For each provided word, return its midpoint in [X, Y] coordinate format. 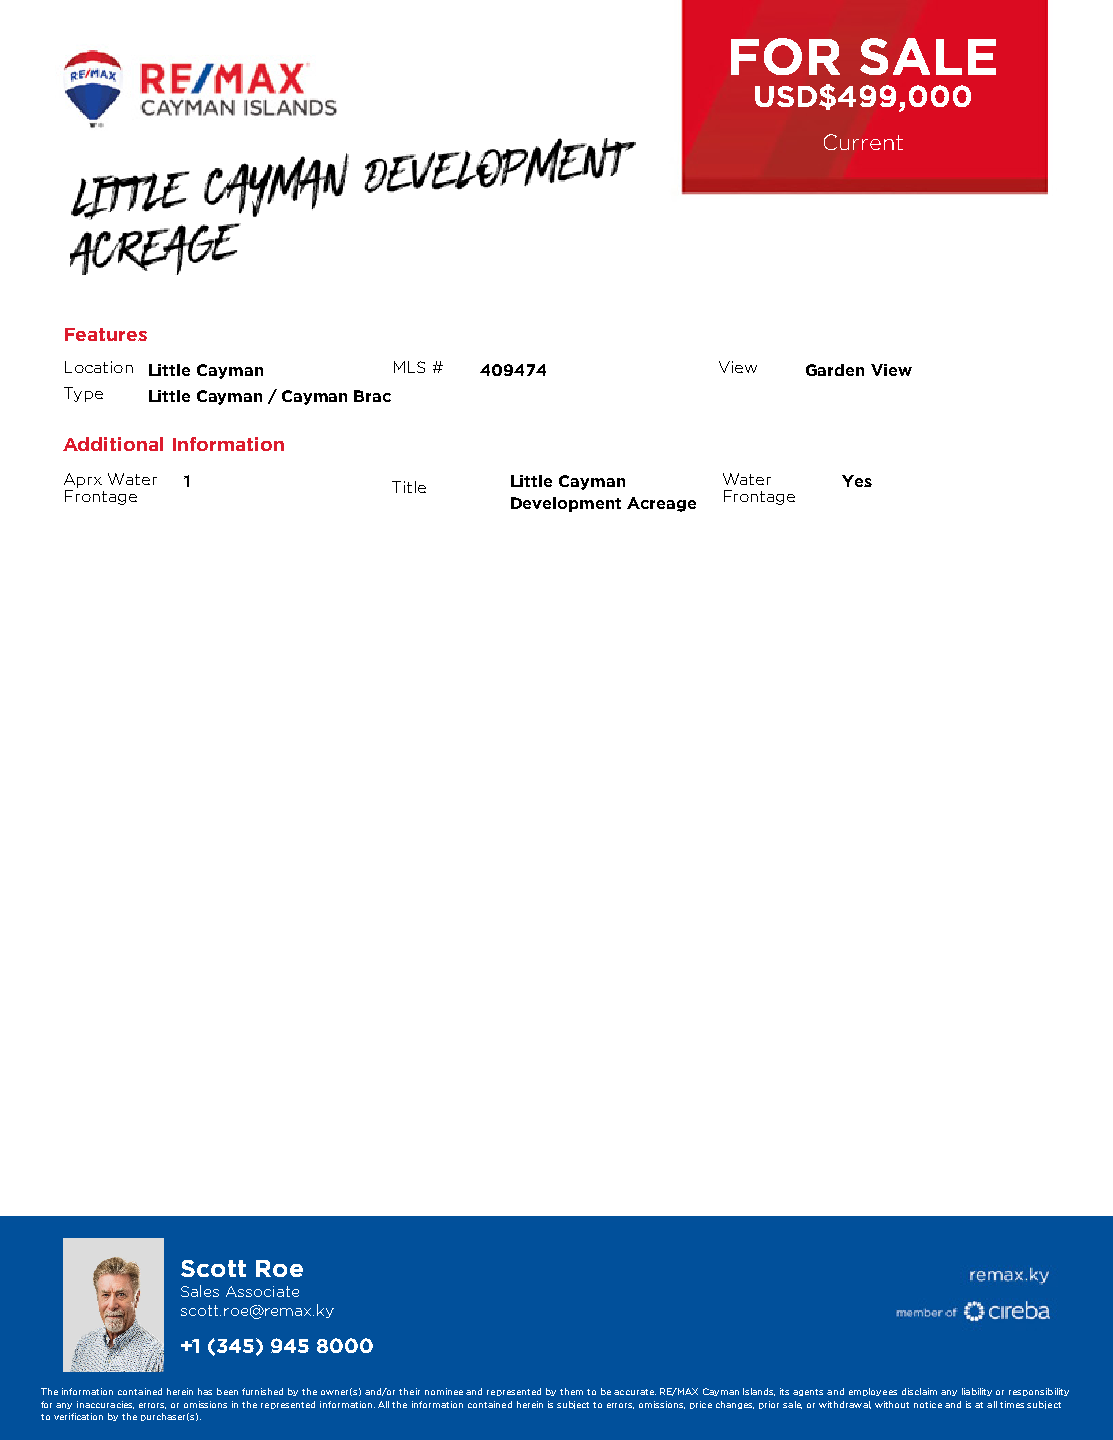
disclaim [919, 1391]
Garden [835, 370]
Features [106, 334]
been [227, 1391]
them [571, 1391]
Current [863, 142]
